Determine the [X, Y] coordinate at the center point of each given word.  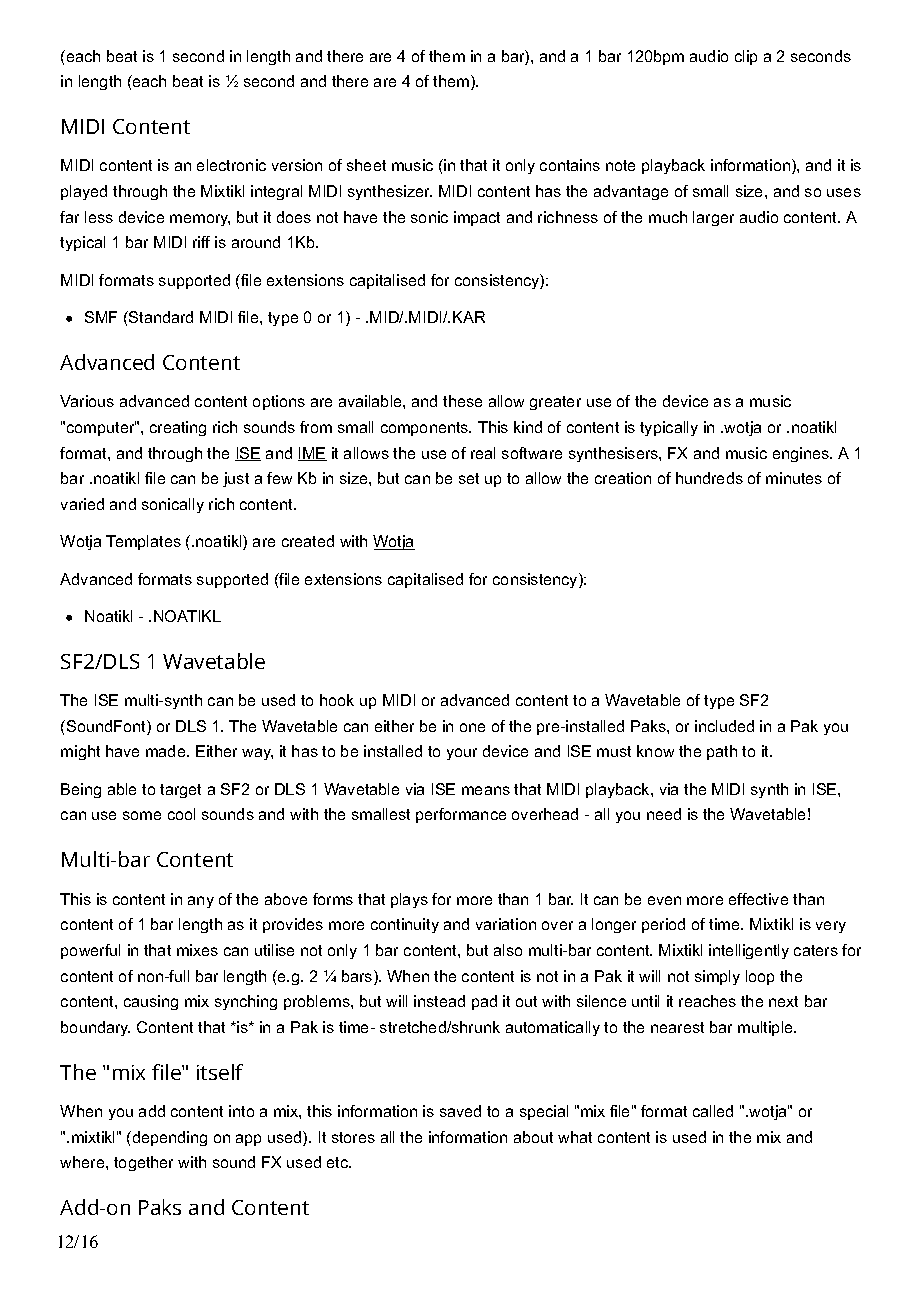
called [713, 1111]
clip [746, 57]
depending [168, 1138]
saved [460, 1111]
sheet [366, 165]
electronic [231, 165]
